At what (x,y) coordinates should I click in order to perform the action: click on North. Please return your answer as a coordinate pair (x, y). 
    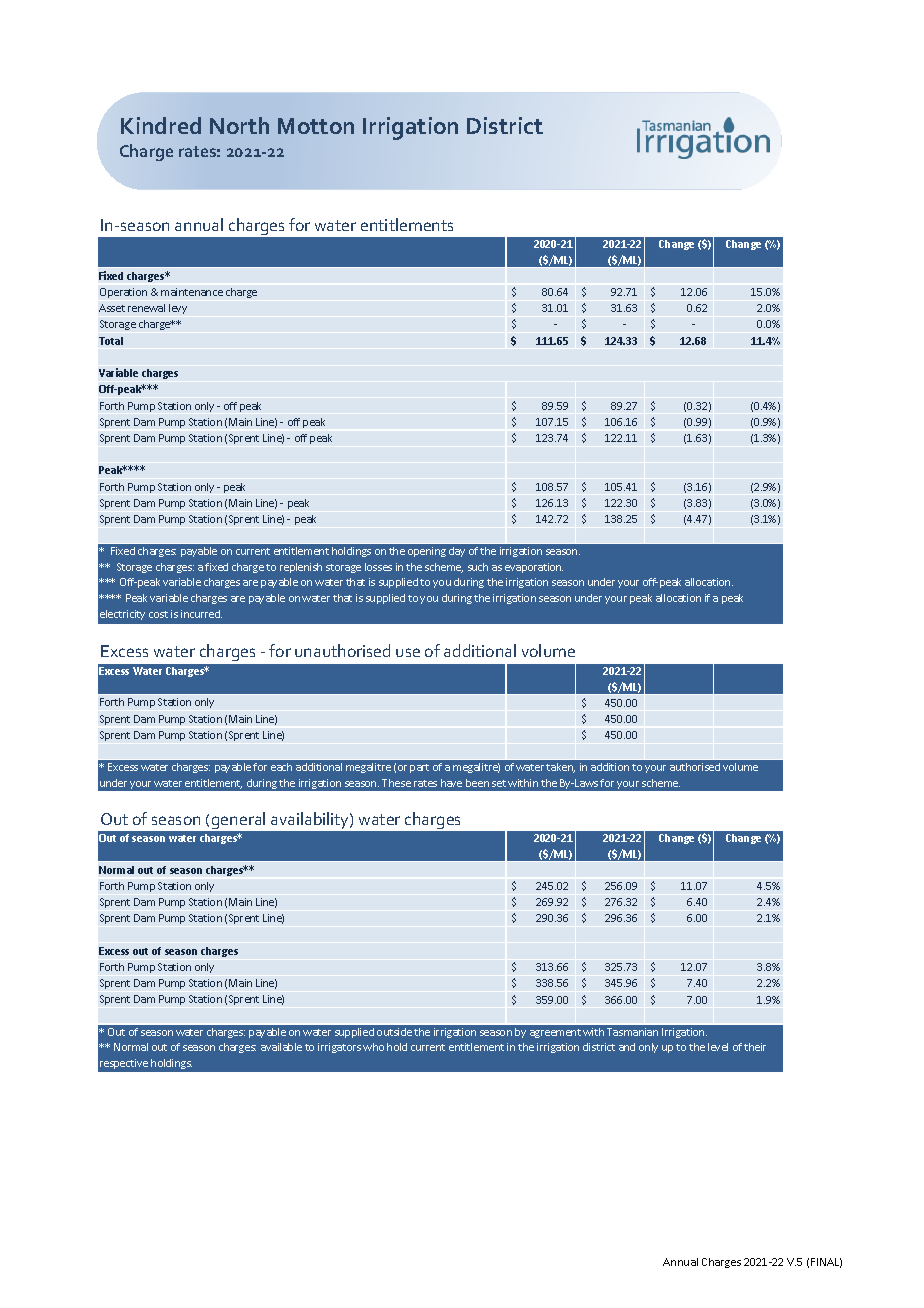
    Looking at the image, I should click on (239, 125).
